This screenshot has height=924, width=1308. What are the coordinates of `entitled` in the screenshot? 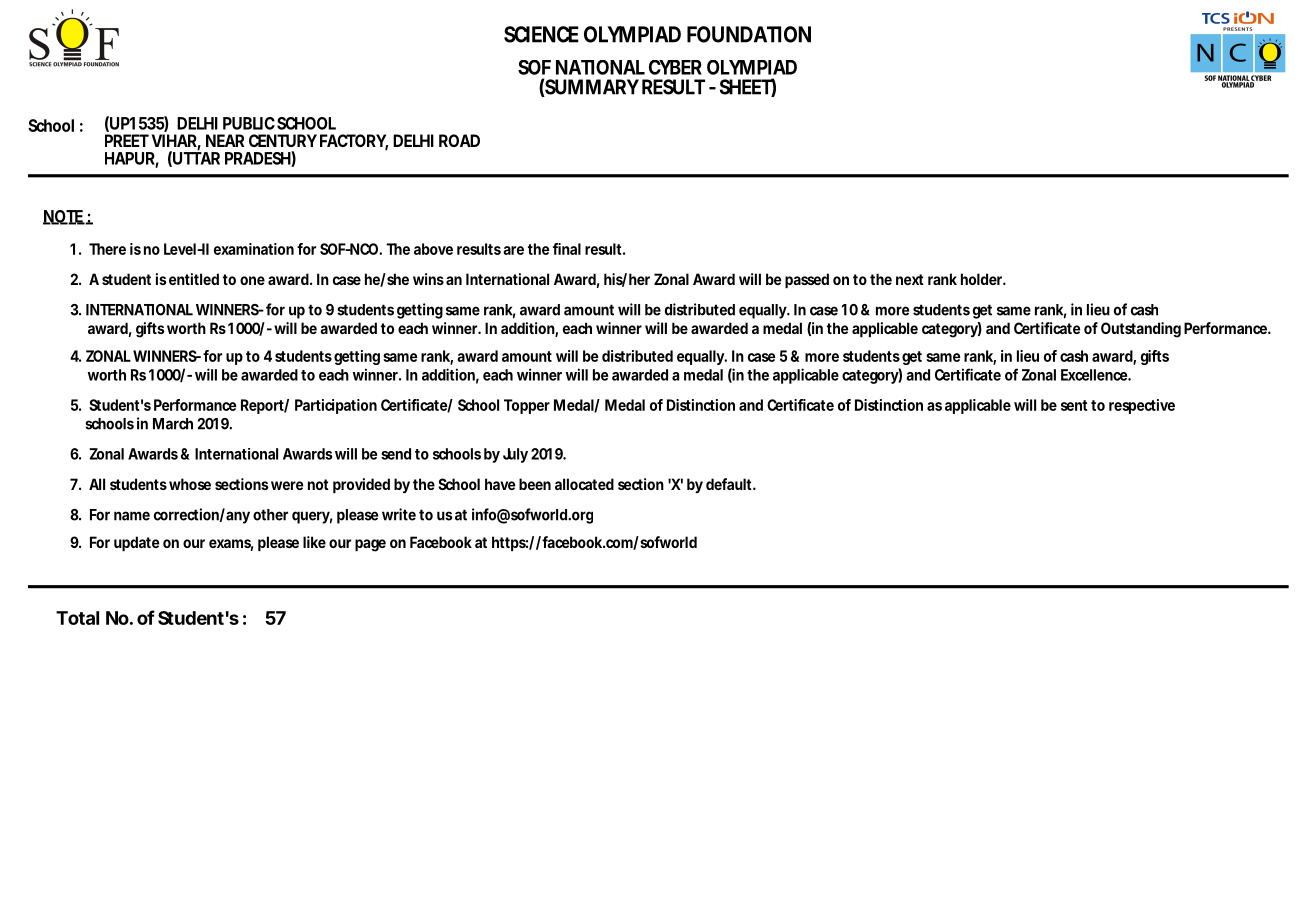 It's located at (194, 279).
